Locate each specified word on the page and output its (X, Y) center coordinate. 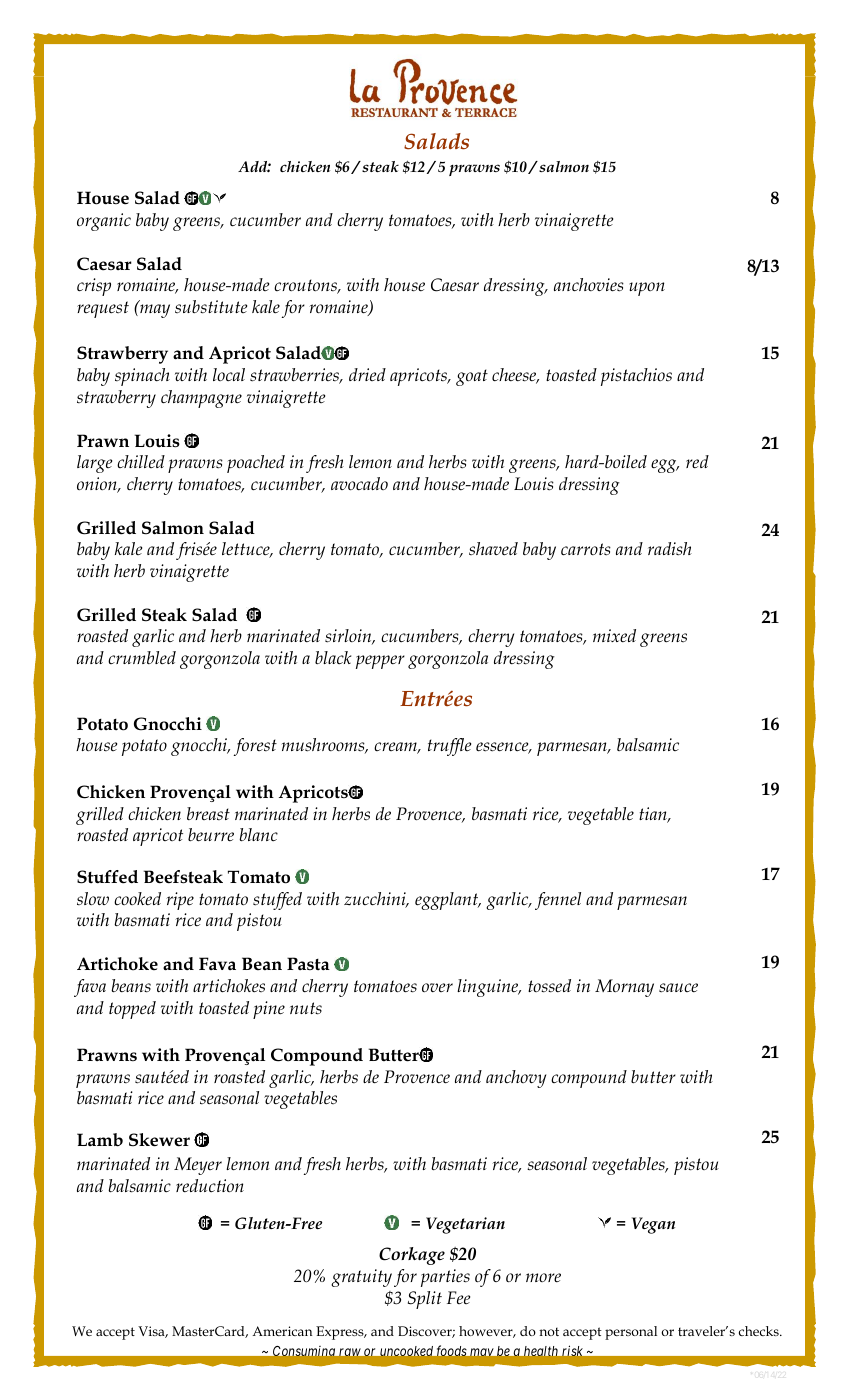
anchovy (516, 1079)
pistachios (636, 377)
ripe (180, 901)
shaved (493, 549)
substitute (211, 307)
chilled (141, 461)
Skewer (159, 1140)
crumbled (142, 658)
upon (647, 289)
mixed (614, 635)
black (333, 657)
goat (472, 377)
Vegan (653, 1225)
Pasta (308, 964)
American (282, 1331)
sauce (678, 988)
